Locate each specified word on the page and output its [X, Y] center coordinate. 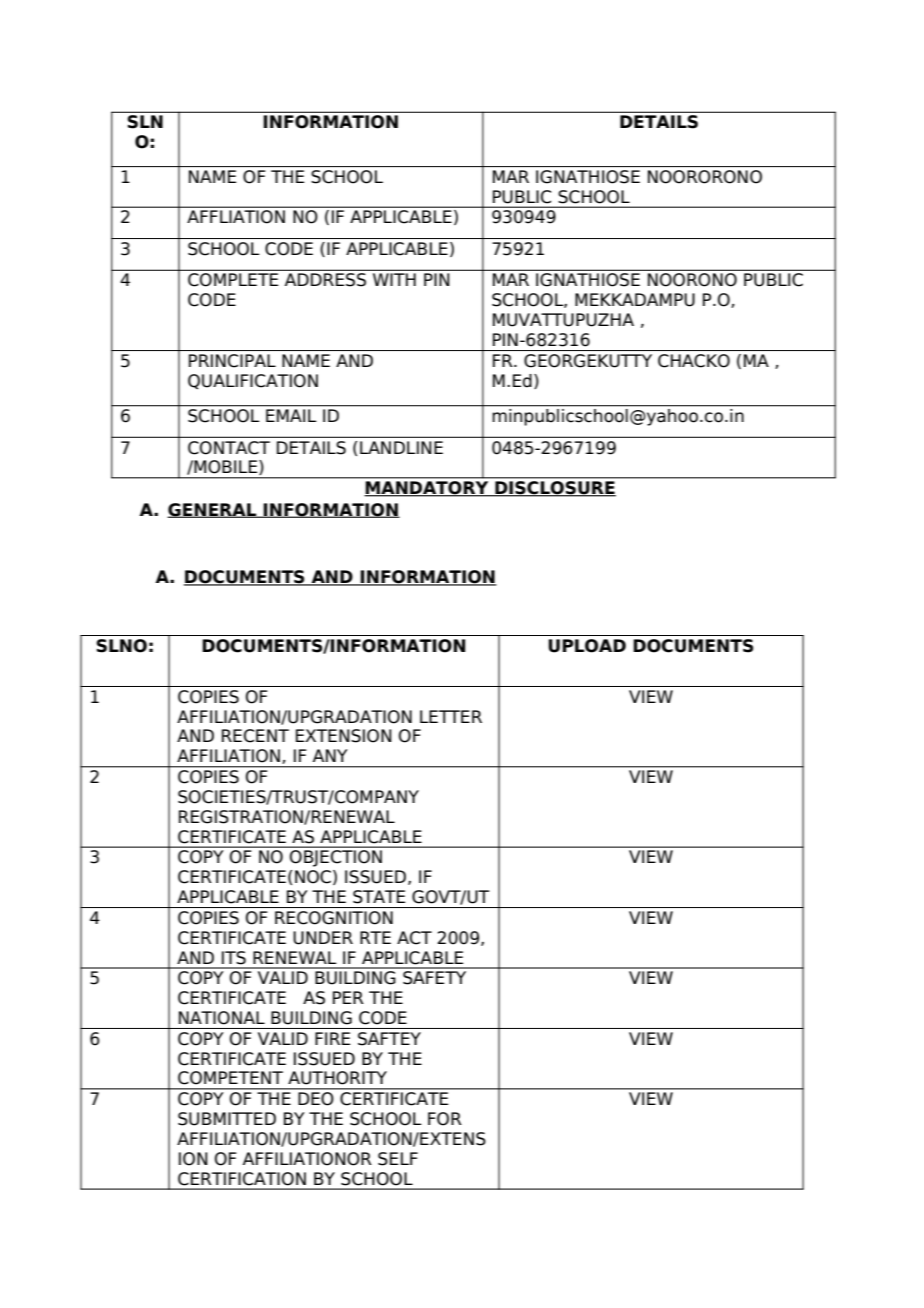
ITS [234, 958]
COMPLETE [233, 279]
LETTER [451, 716]
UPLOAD [587, 646]
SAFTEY [389, 1039]
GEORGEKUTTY [588, 361]
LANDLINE [401, 447]
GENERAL [213, 510]
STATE [379, 897]
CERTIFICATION [242, 1179]
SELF [398, 1159]
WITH [394, 279]
